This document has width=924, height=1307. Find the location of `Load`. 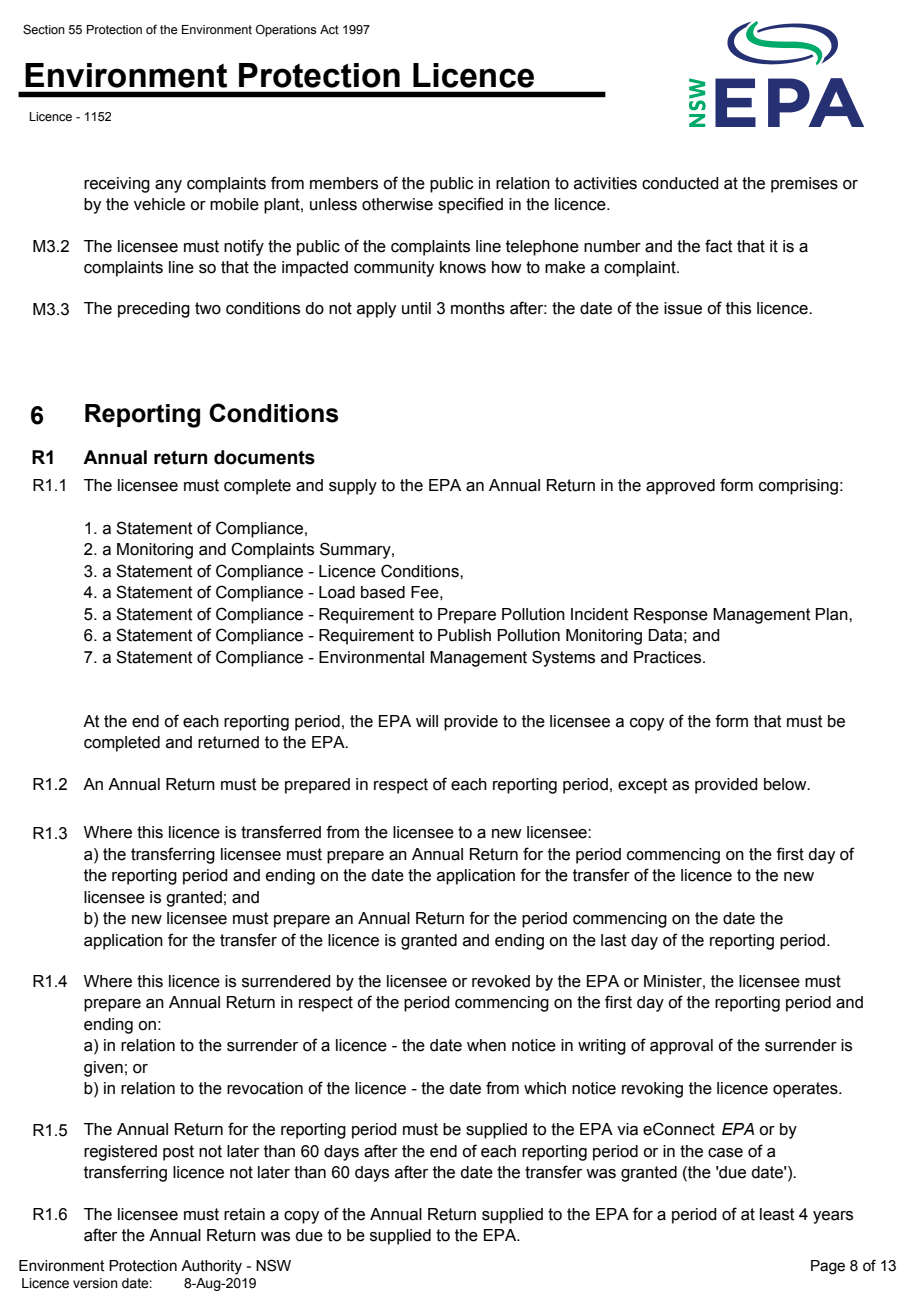

Load is located at coordinates (337, 592).
